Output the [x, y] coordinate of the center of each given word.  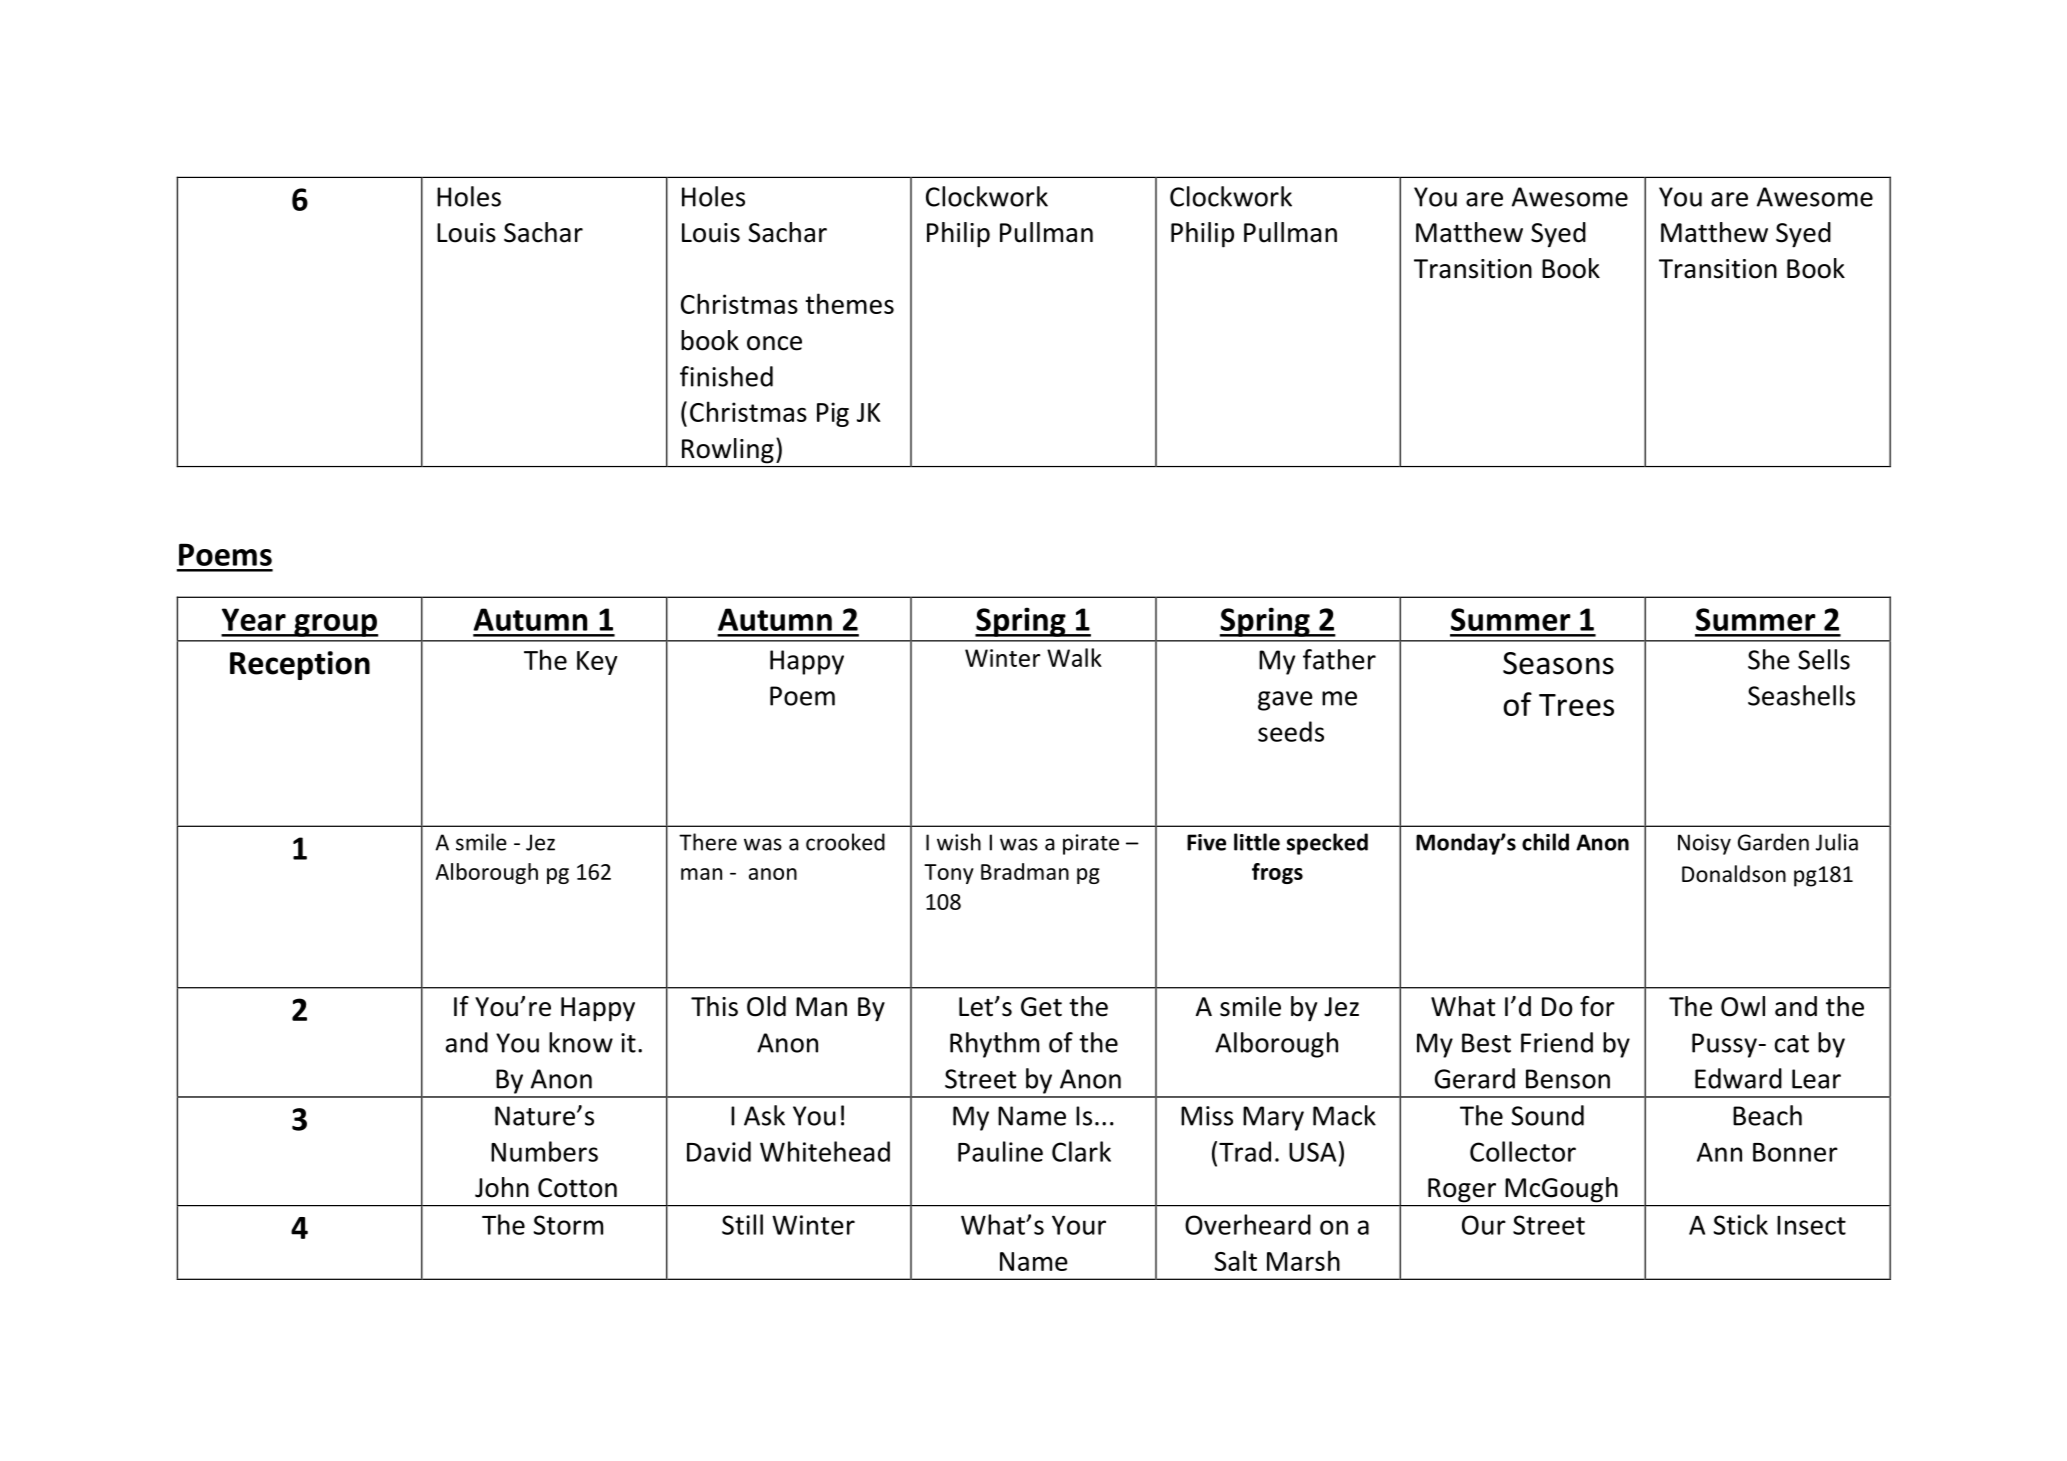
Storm [568, 1225]
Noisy [1704, 844]
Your [1079, 1225]
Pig [833, 414]
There [708, 842]
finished [726, 376]
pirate [1091, 844]
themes [849, 303]
